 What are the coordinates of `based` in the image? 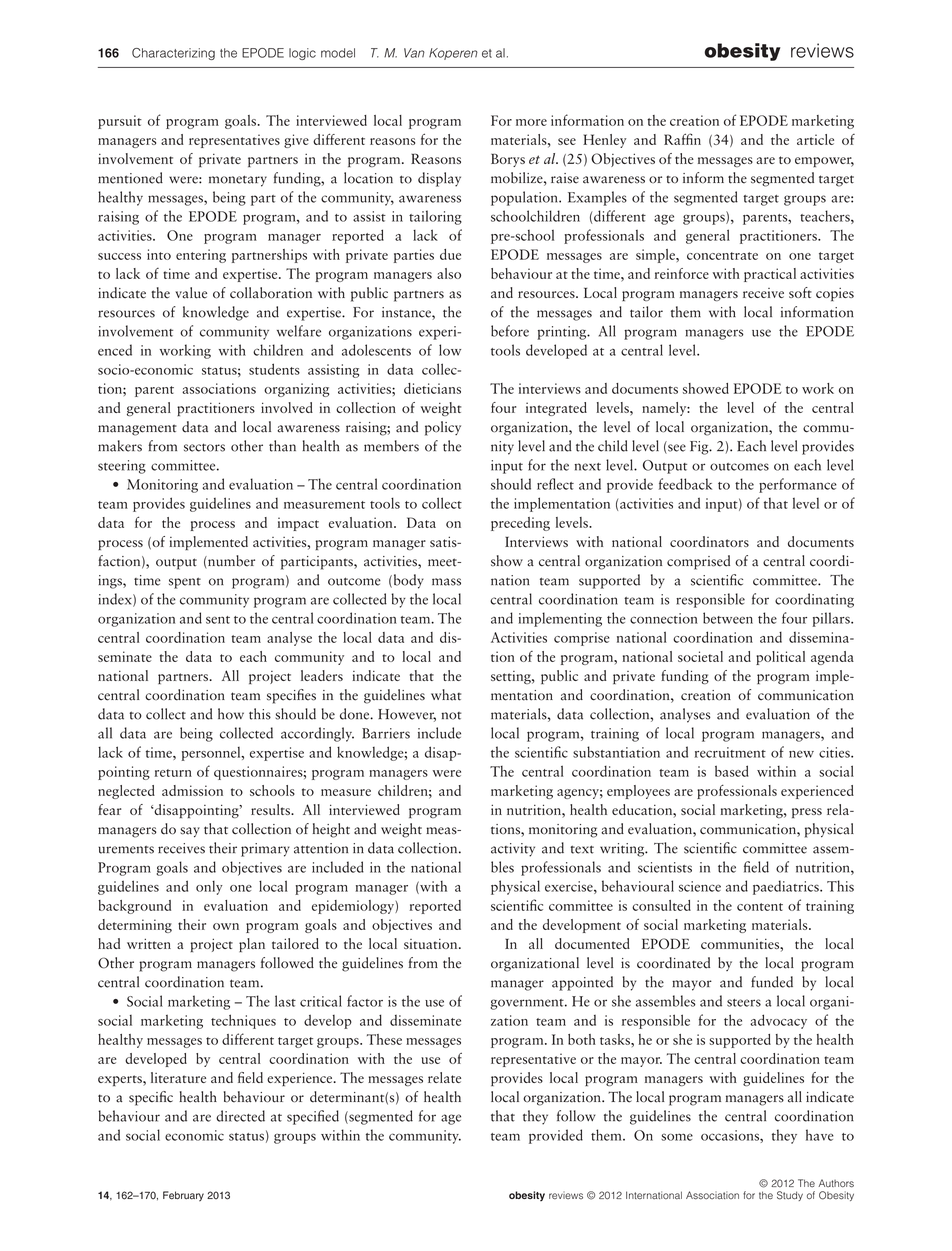 It's located at (732, 771).
